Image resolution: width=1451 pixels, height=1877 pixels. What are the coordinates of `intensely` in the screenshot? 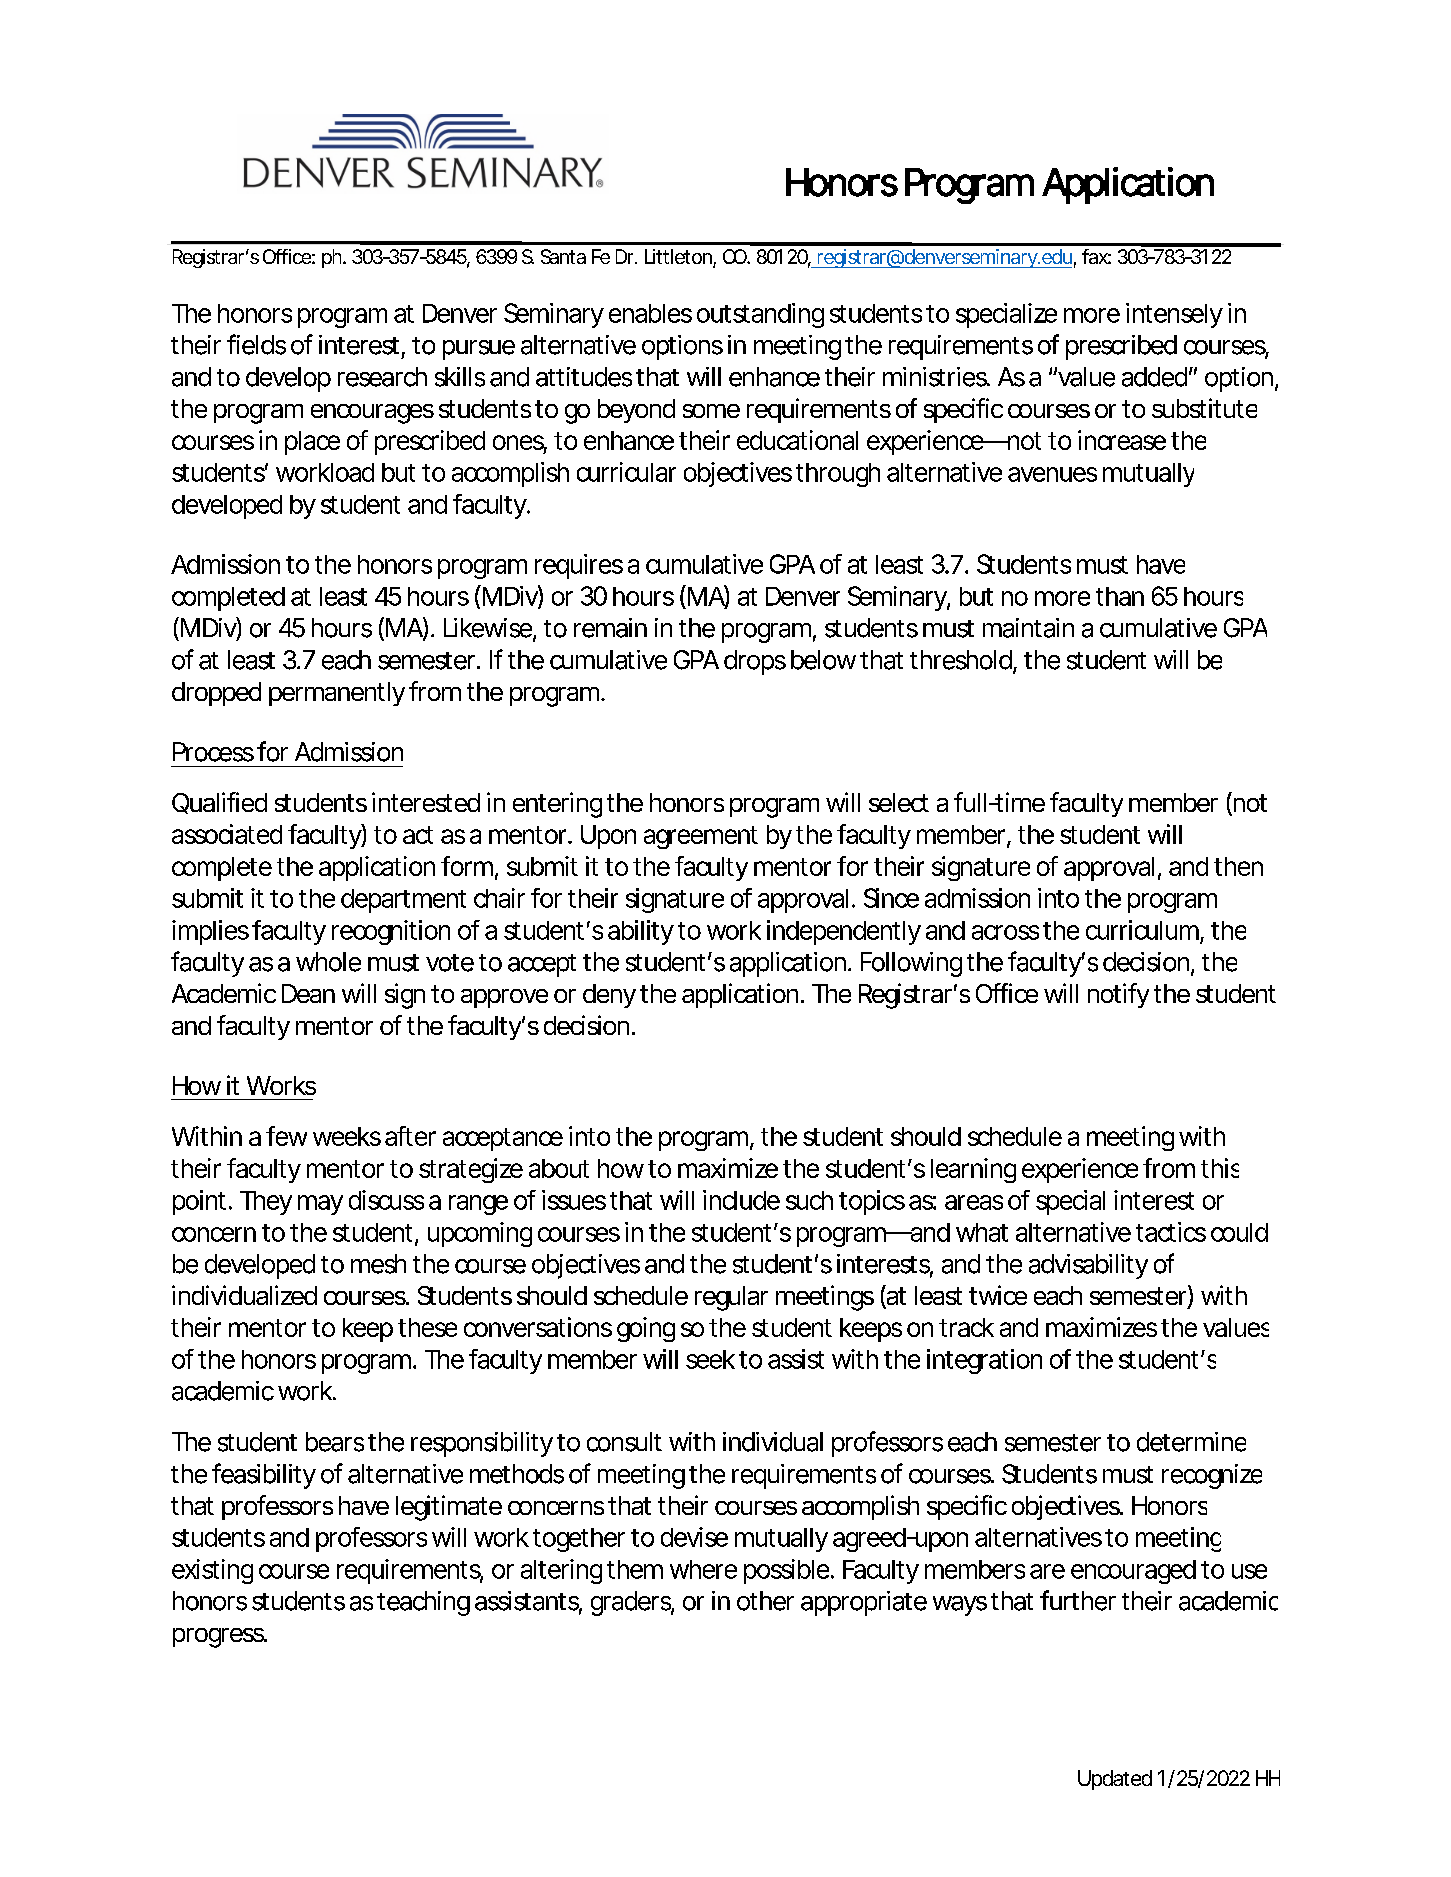 It's located at (1174, 315).
